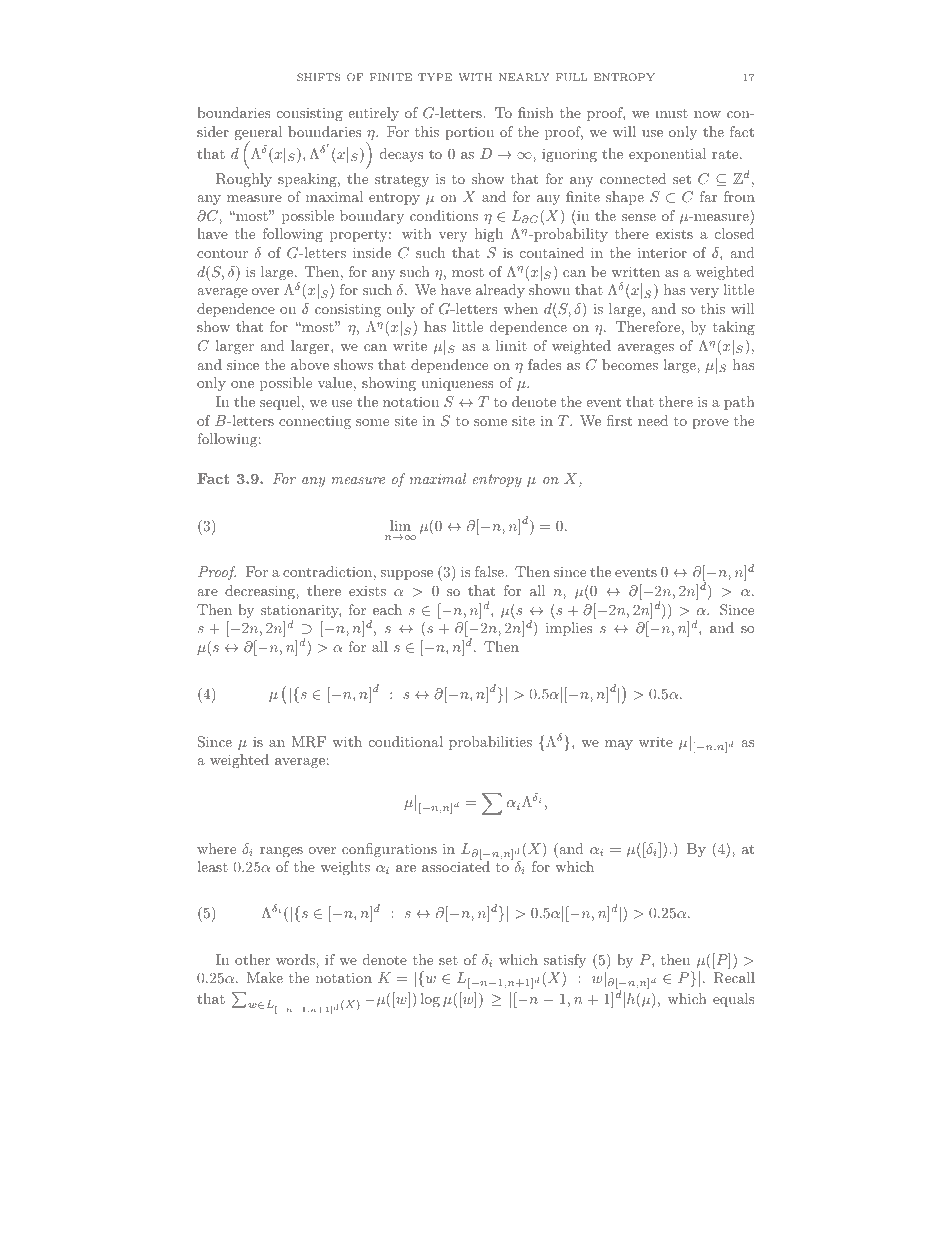 The height and width of the document is (1233, 952). I want to click on SHIFTS, so click(318, 77).
